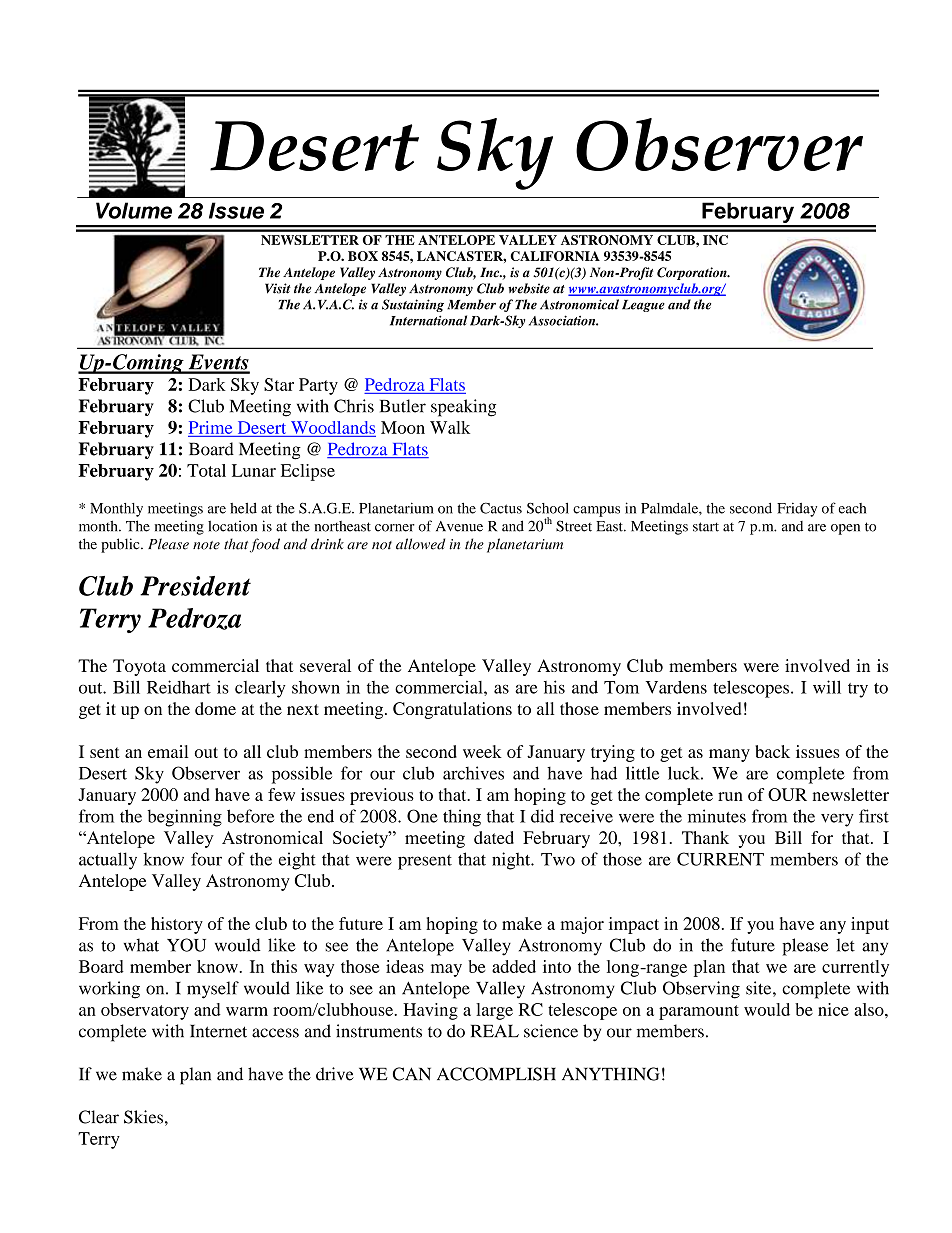 The width and height of the screenshot is (952, 1233). I want to click on CALIFORNIA, so click(555, 256).
